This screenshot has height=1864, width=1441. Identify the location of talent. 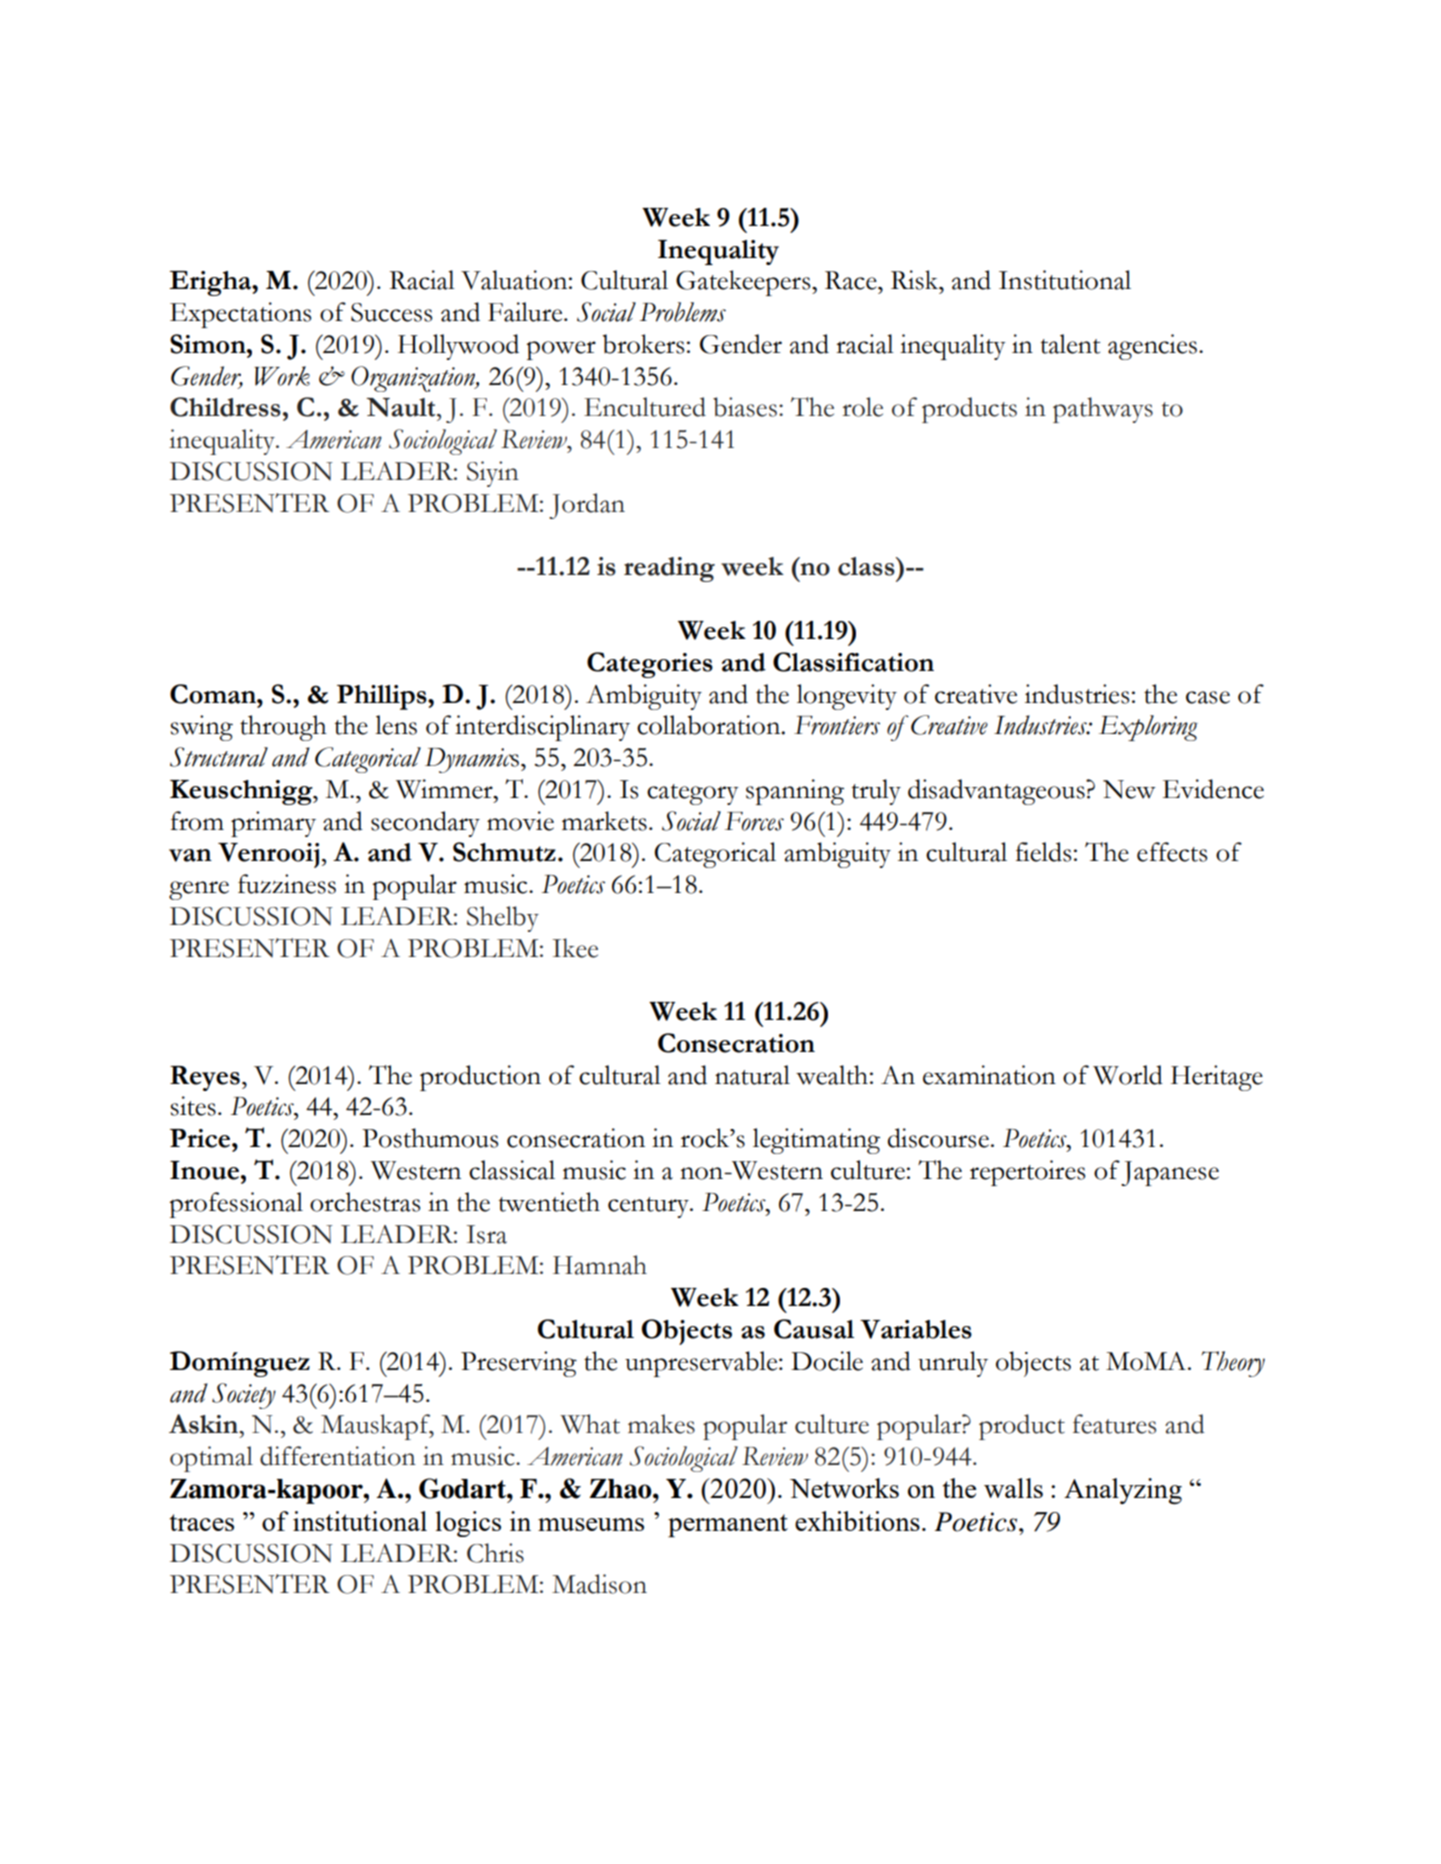
(1070, 344).
